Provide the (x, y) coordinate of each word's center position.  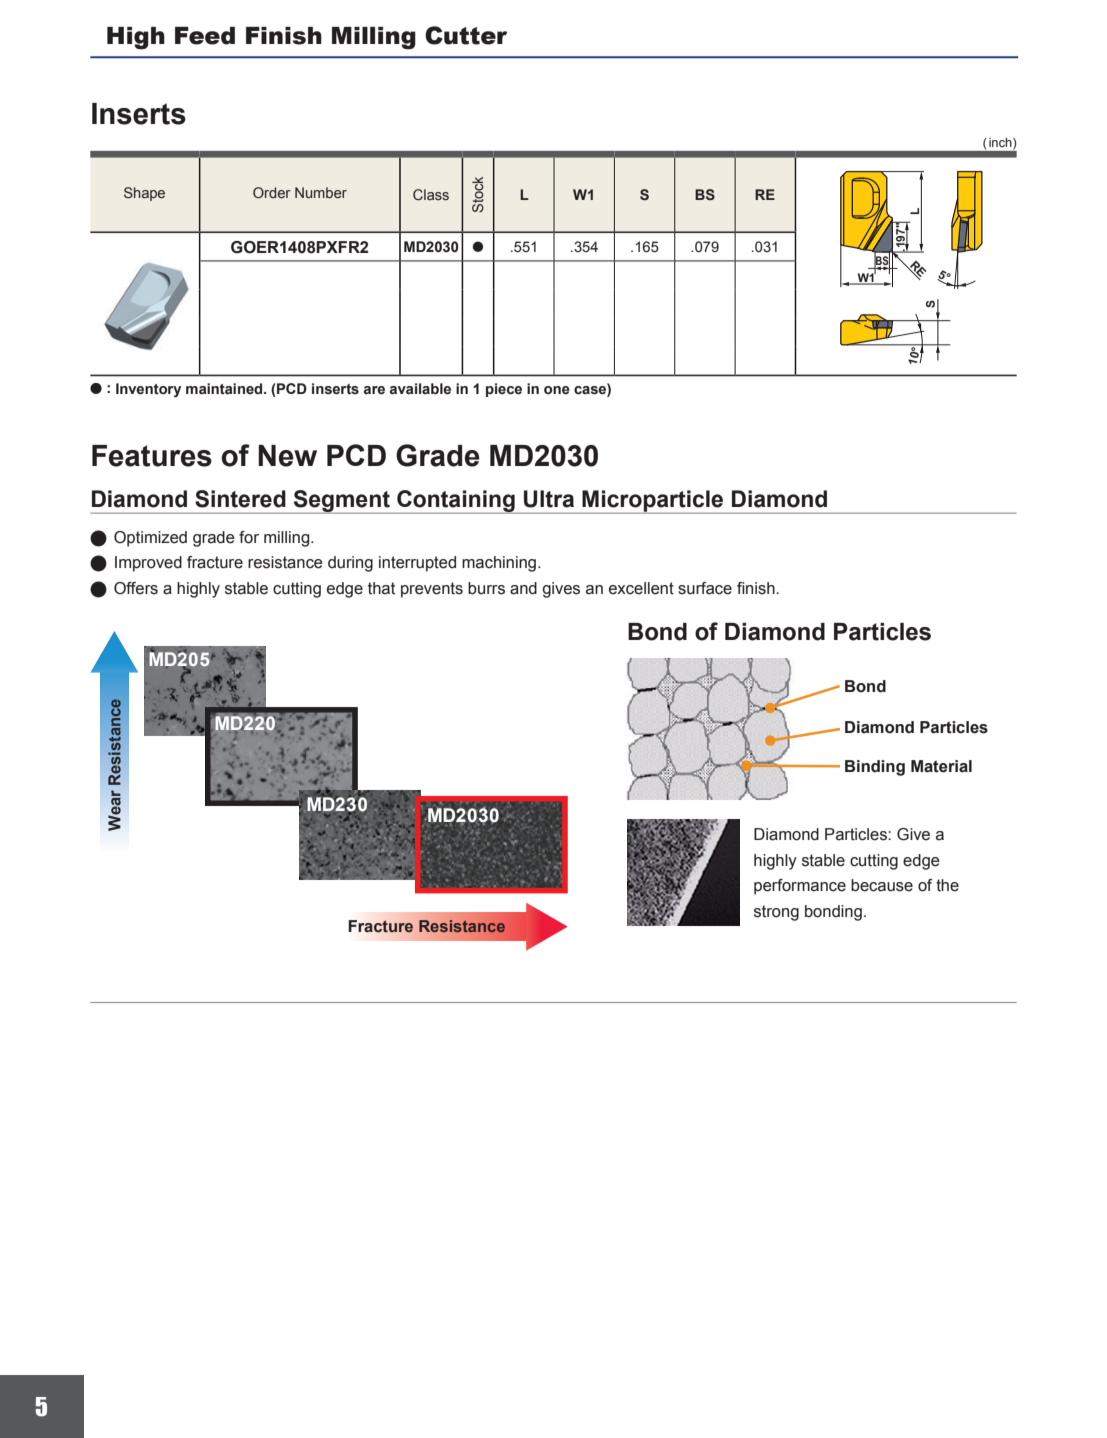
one (557, 390)
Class (431, 195)
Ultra (549, 499)
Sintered (240, 499)
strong (776, 913)
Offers (136, 588)
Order (272, 192)
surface (705, 588)
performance (800, 887)
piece (504, 390)
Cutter (466, 35)
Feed (205, 36)
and (523, 588)
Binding (875, 768)
